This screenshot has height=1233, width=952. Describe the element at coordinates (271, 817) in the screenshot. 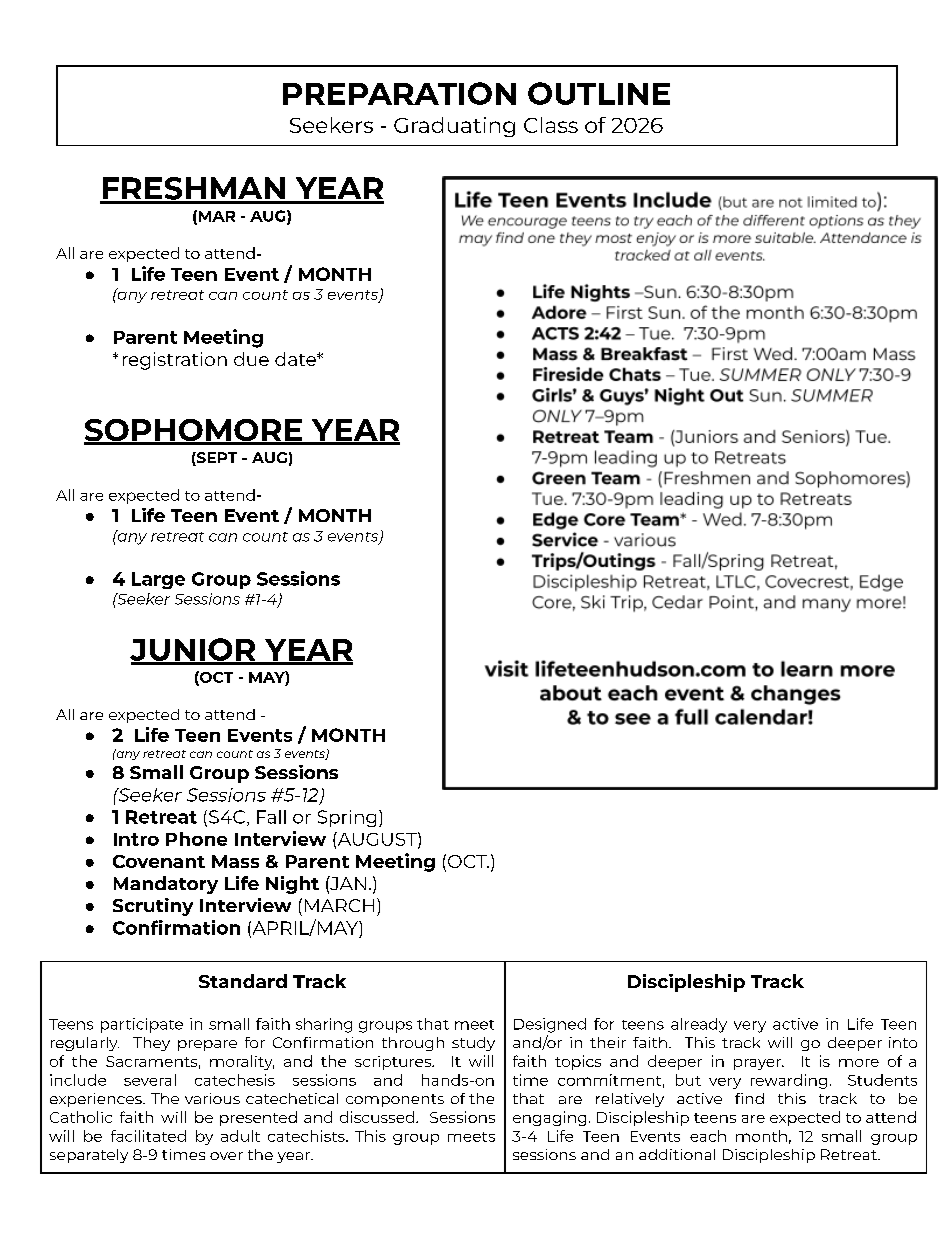

I see `Fall` at that location.
